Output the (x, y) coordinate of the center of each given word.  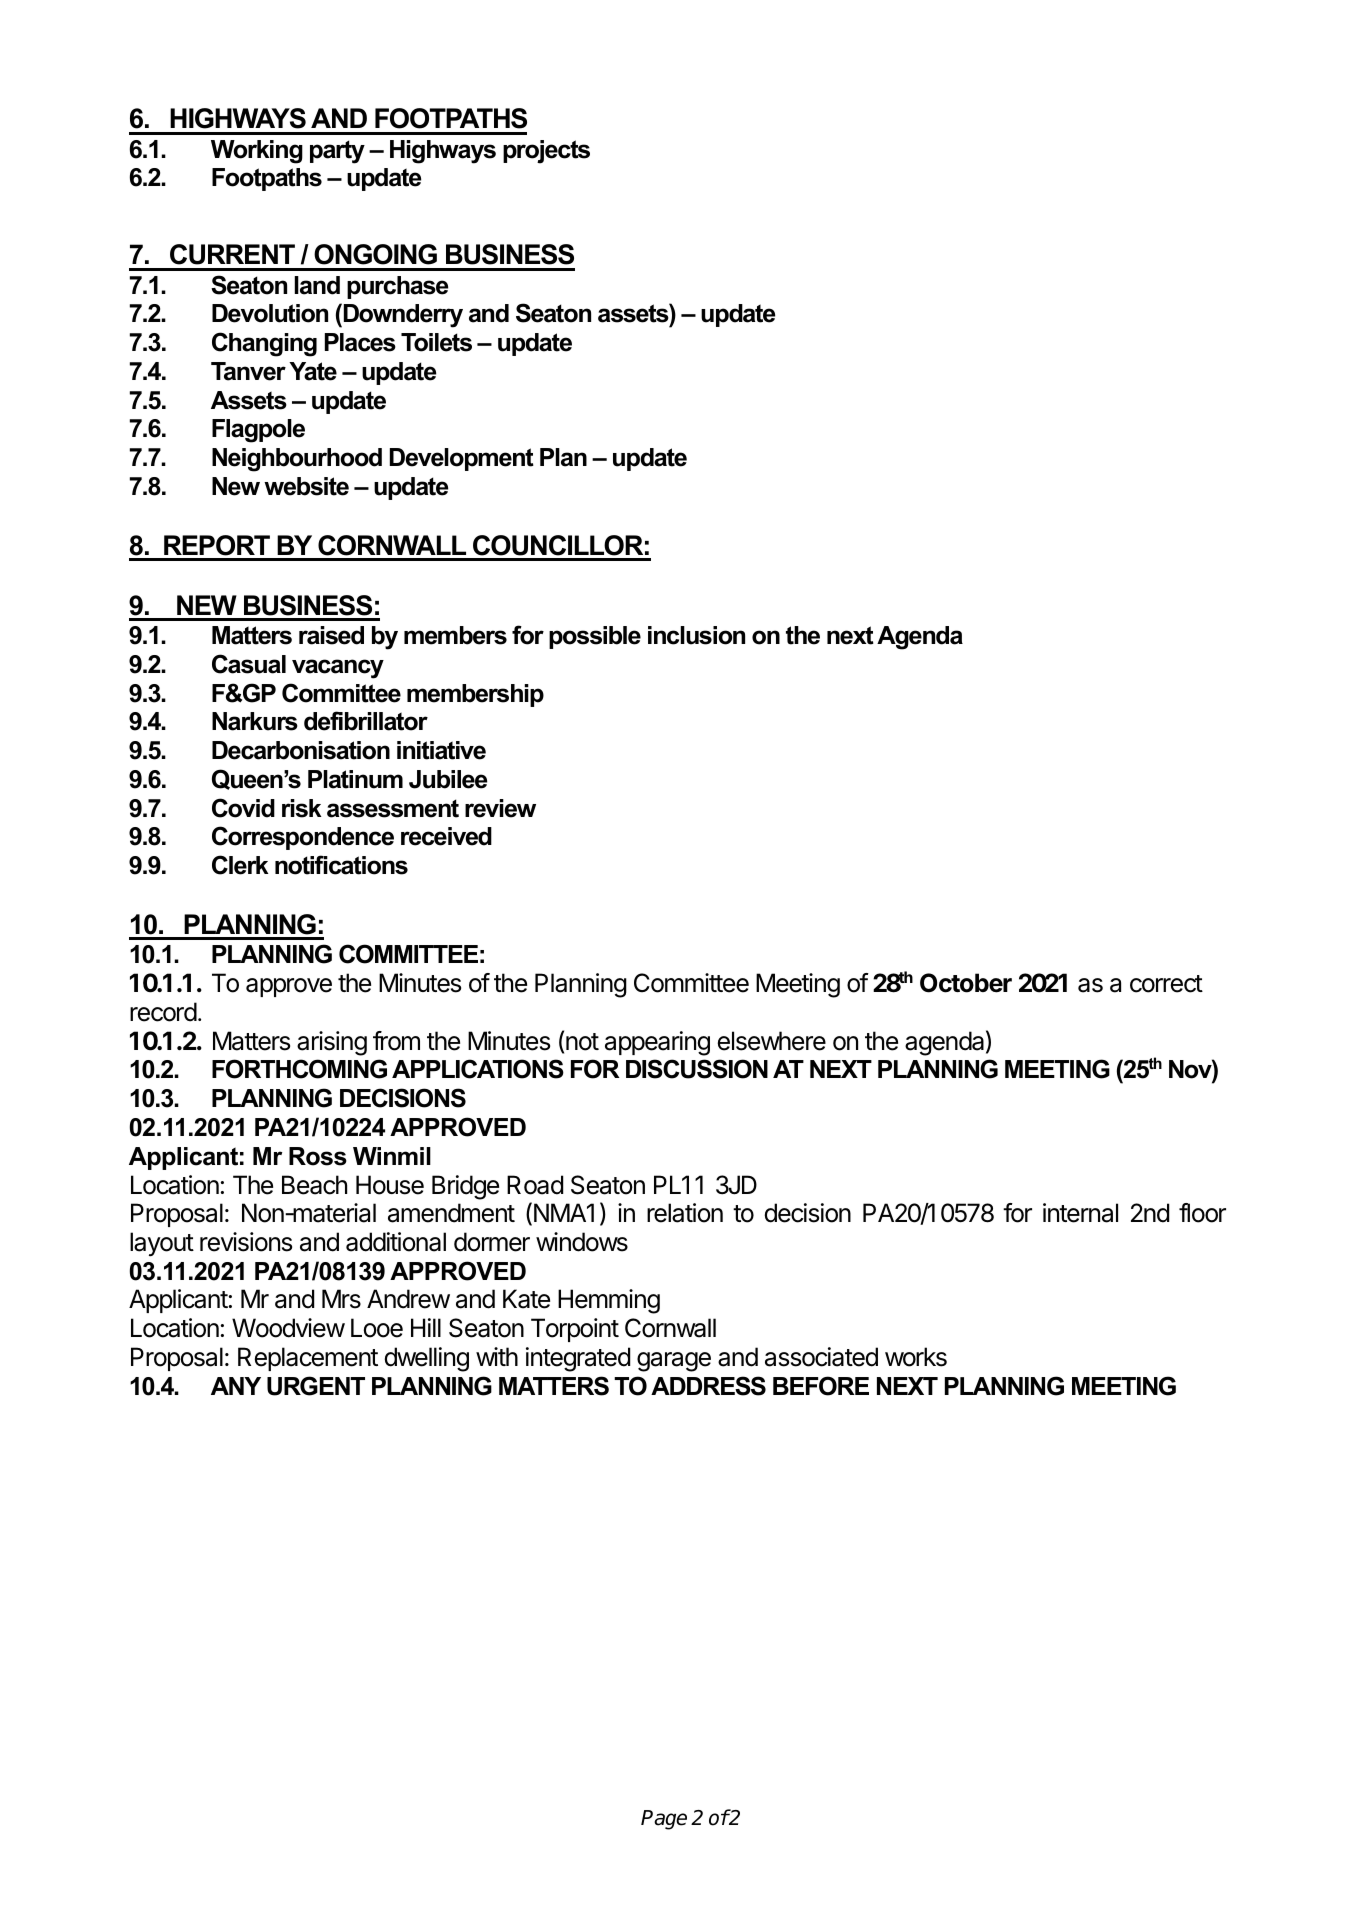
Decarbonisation (301, 750)
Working (257, 152)
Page (664, 1820)
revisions (246, 1242)
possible (595, 637)
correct (1166, 984)
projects (546, 152)
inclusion (696, 635)
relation (685, 1213)
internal (1080, 1213)
